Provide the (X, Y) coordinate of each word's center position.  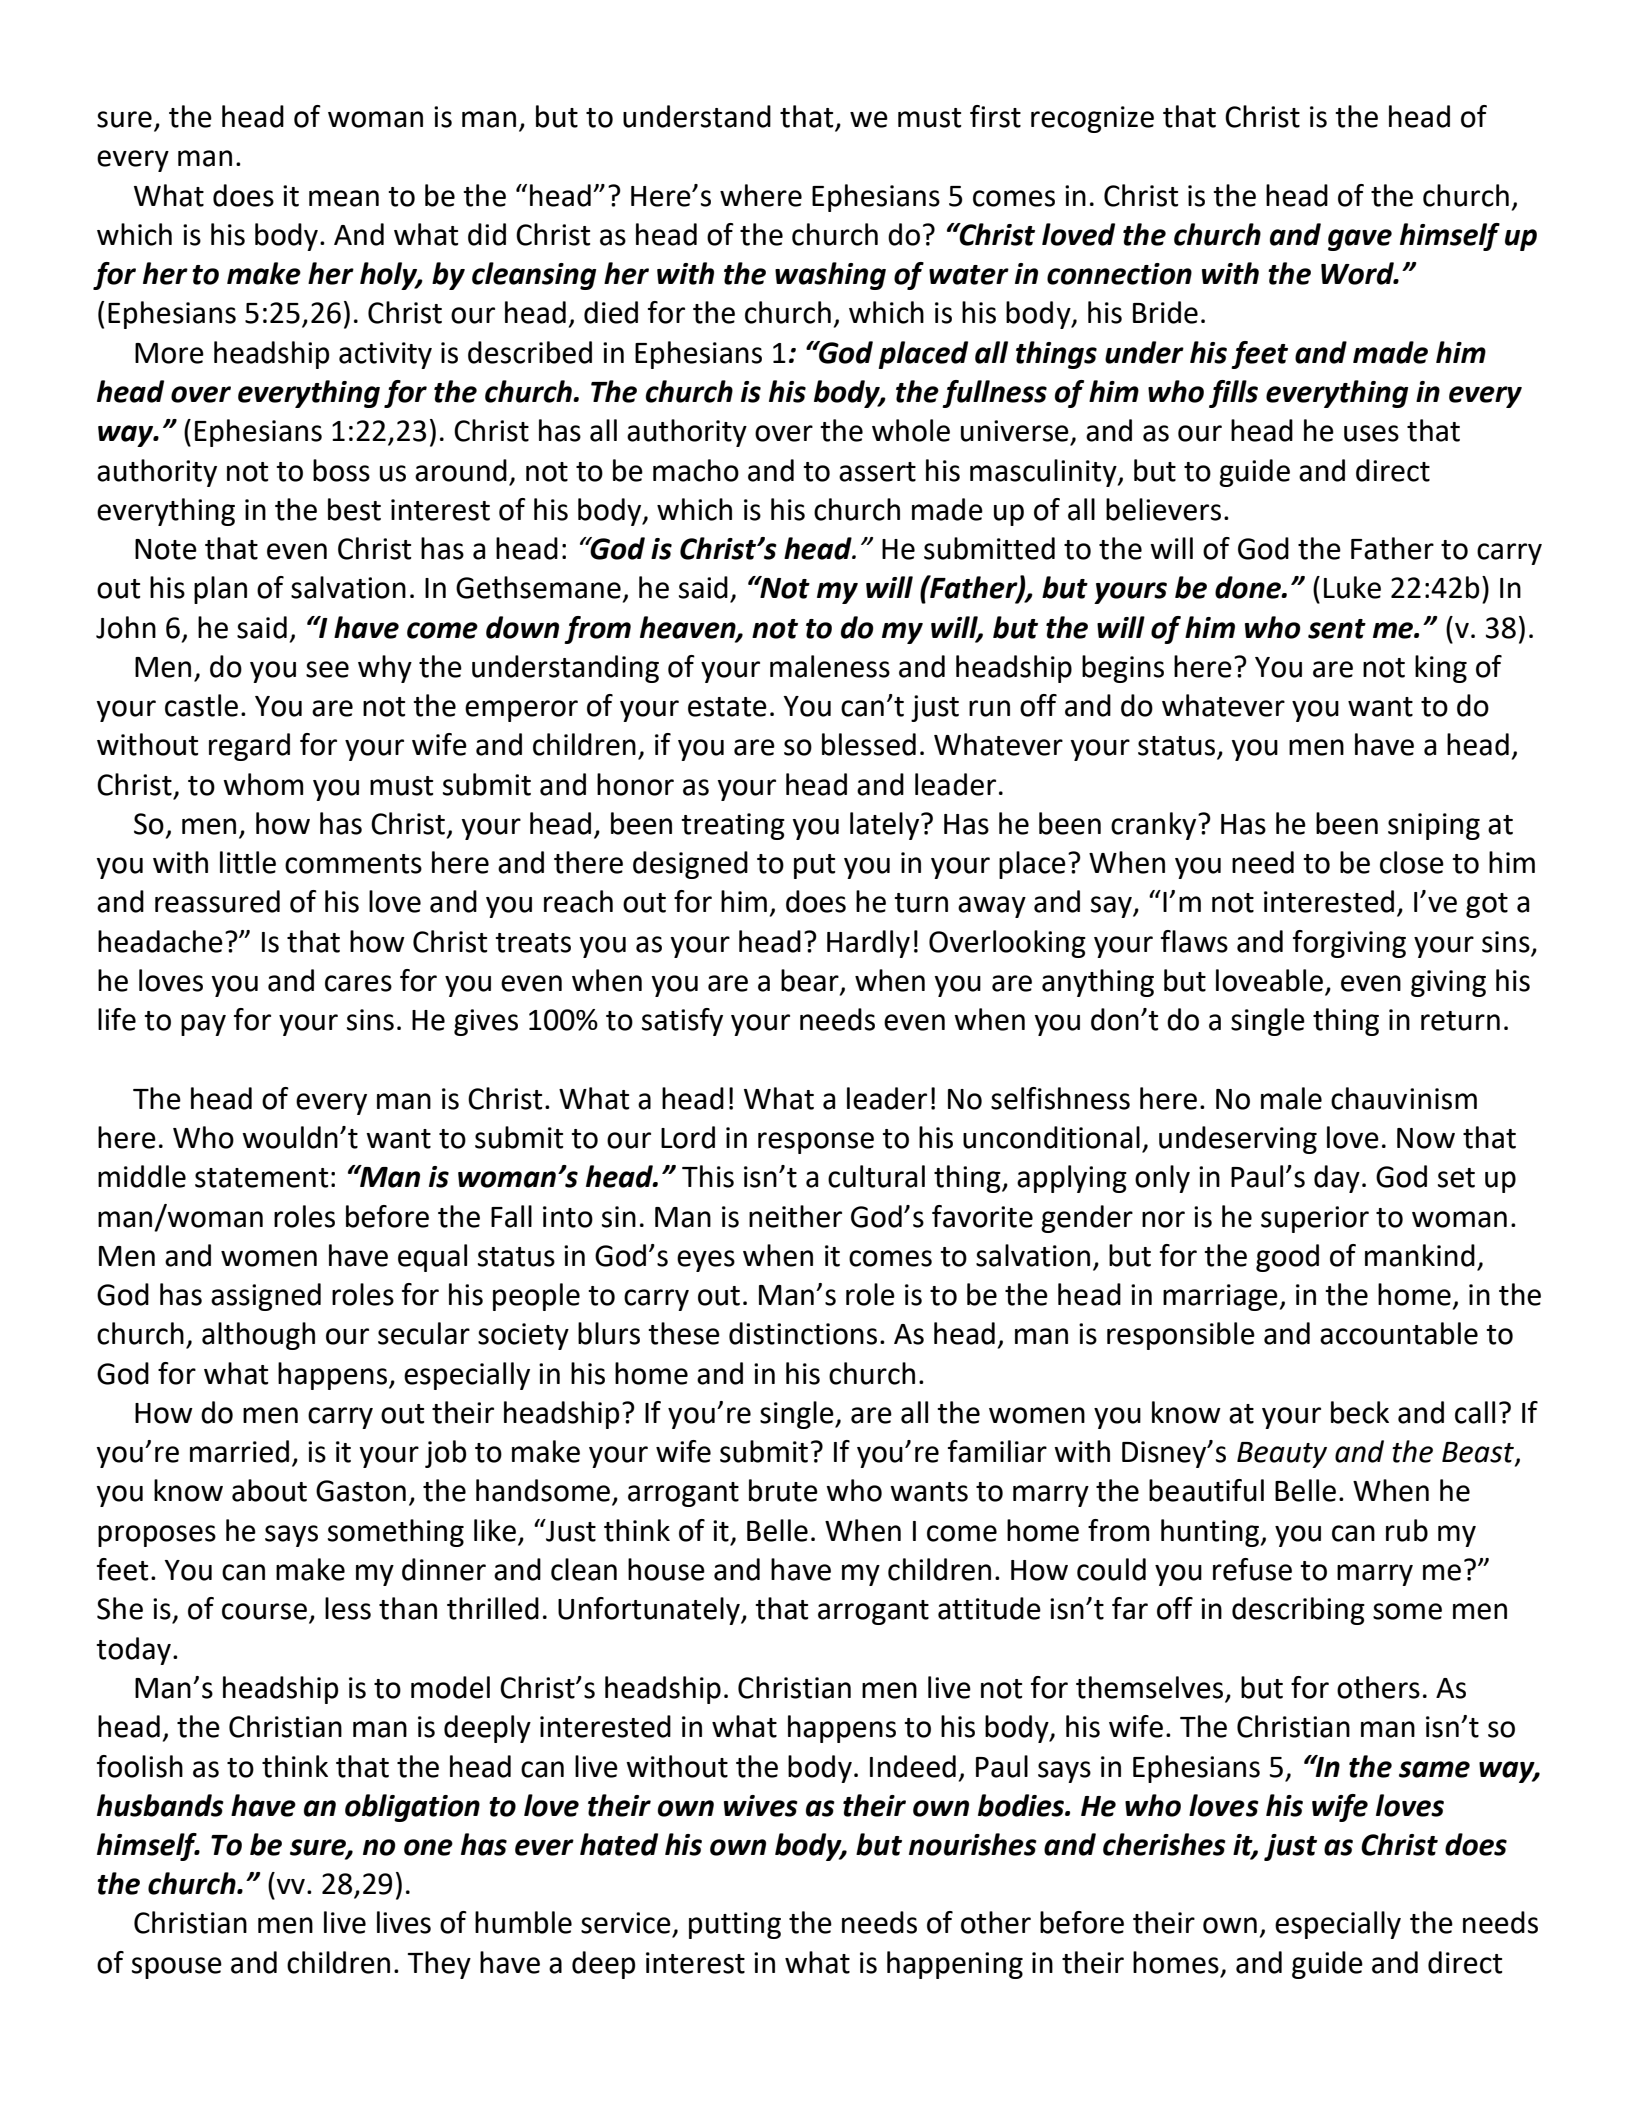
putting (735, 1925)
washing (830, 276)
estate (727, 707)
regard (249, 747)
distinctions (803, 1333)
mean (344, 198)
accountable (1399, 1333)
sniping (1434, 826)
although (258, 1336)
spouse (177, 1968)
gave (1360, 240)
